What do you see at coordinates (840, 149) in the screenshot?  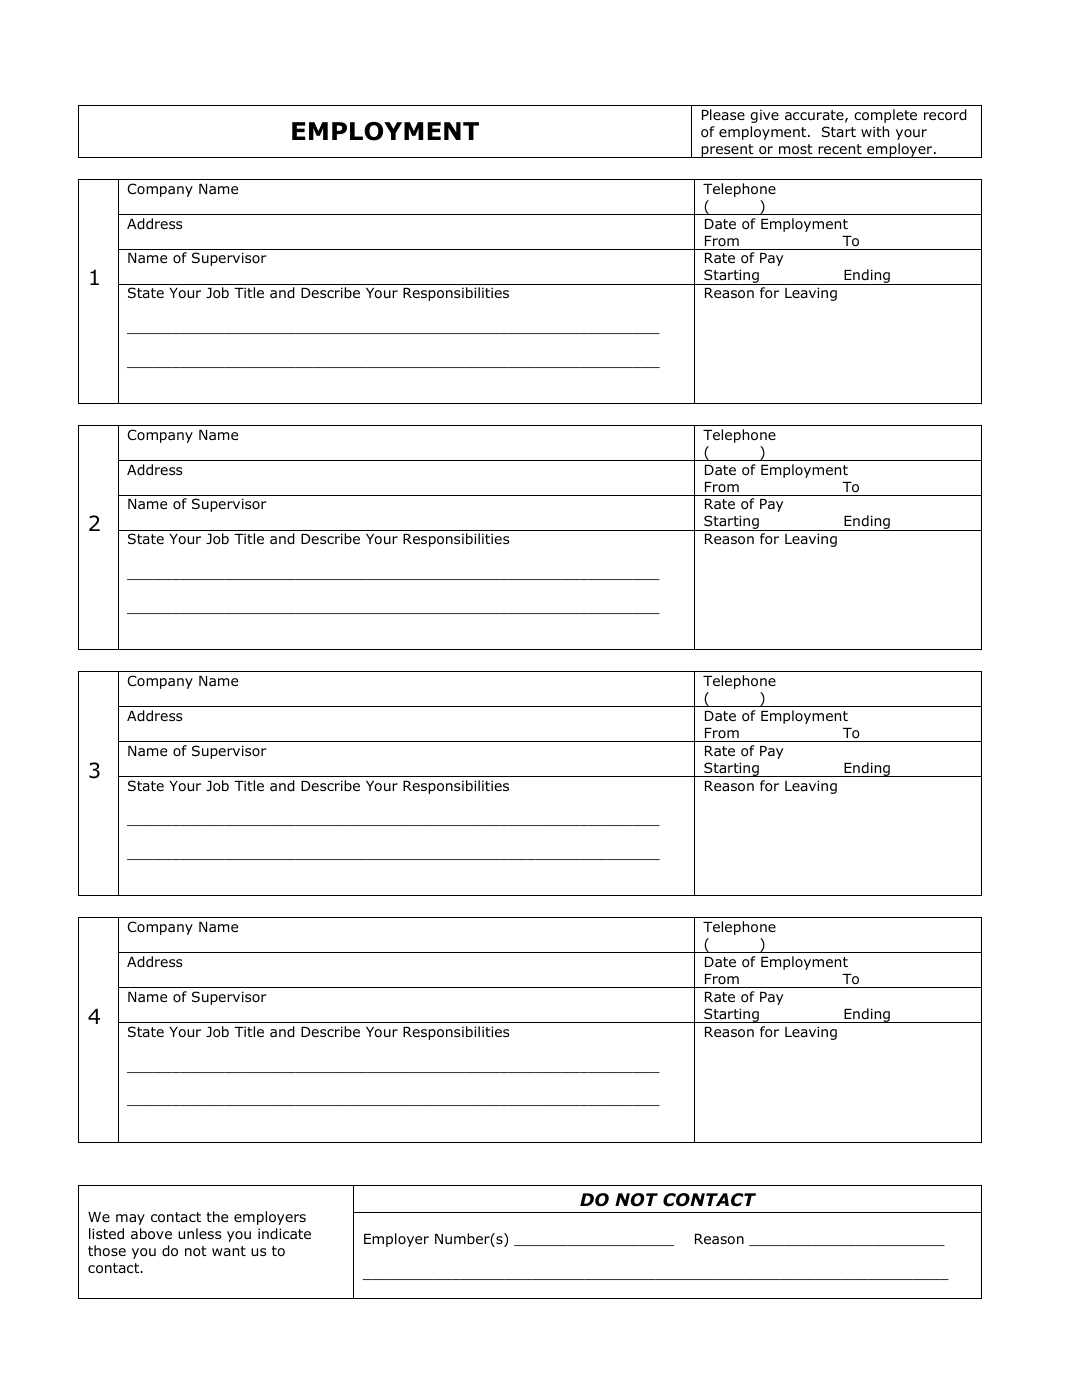 I see `recent` at bounding box center [840, 149].
